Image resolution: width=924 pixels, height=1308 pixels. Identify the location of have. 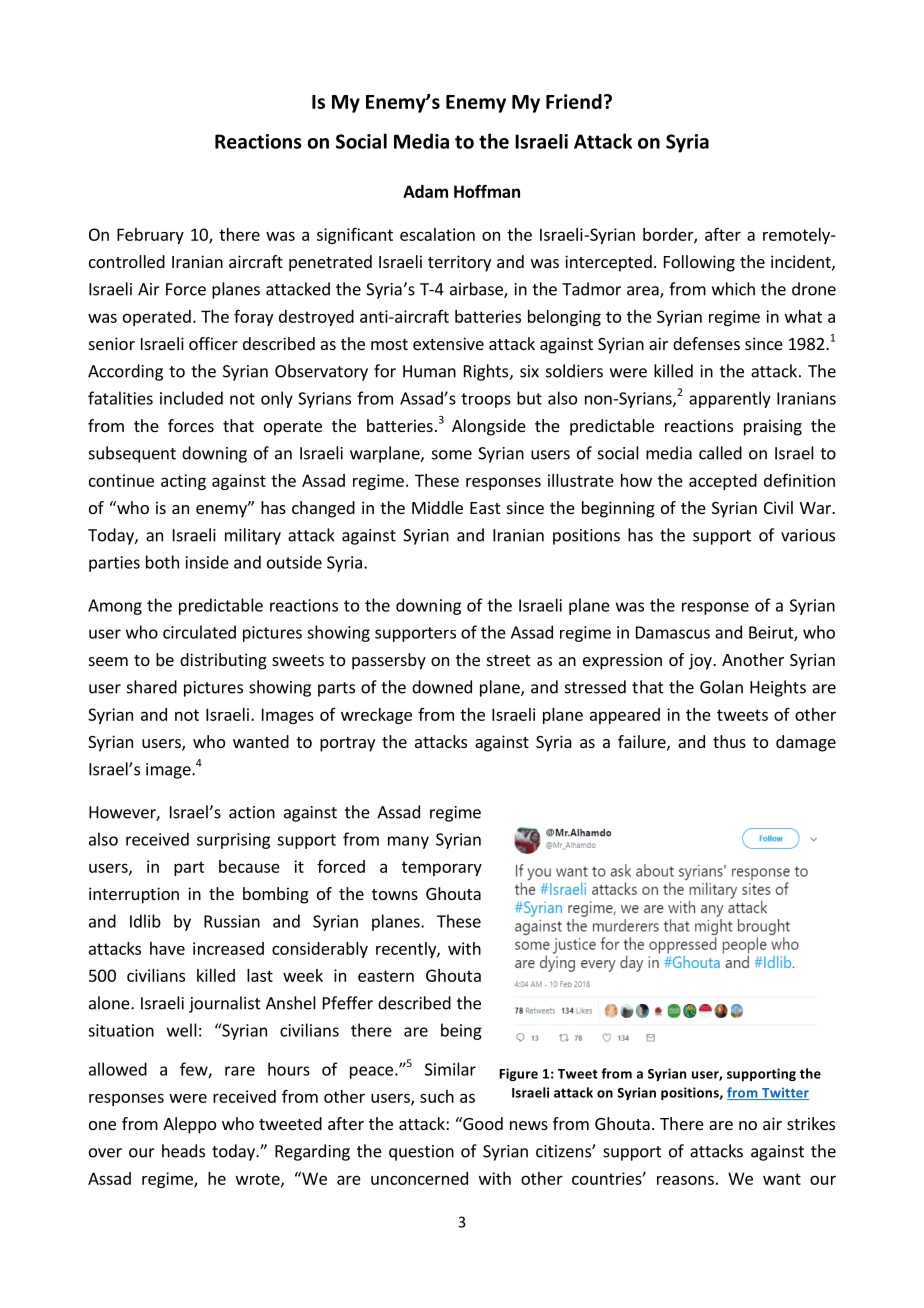
(167, 948).
